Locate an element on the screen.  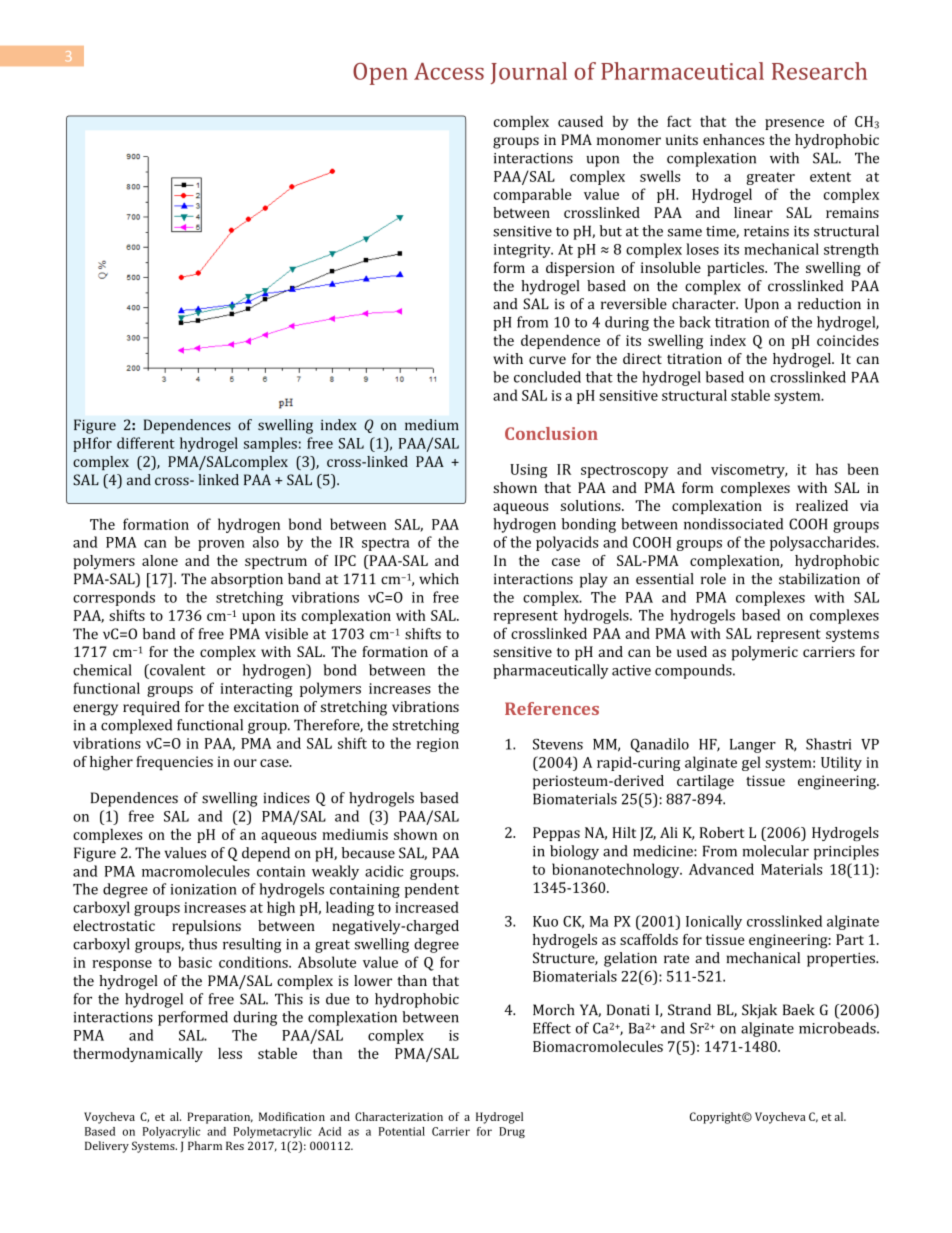
absorption is located at coordinates (247, 580).
